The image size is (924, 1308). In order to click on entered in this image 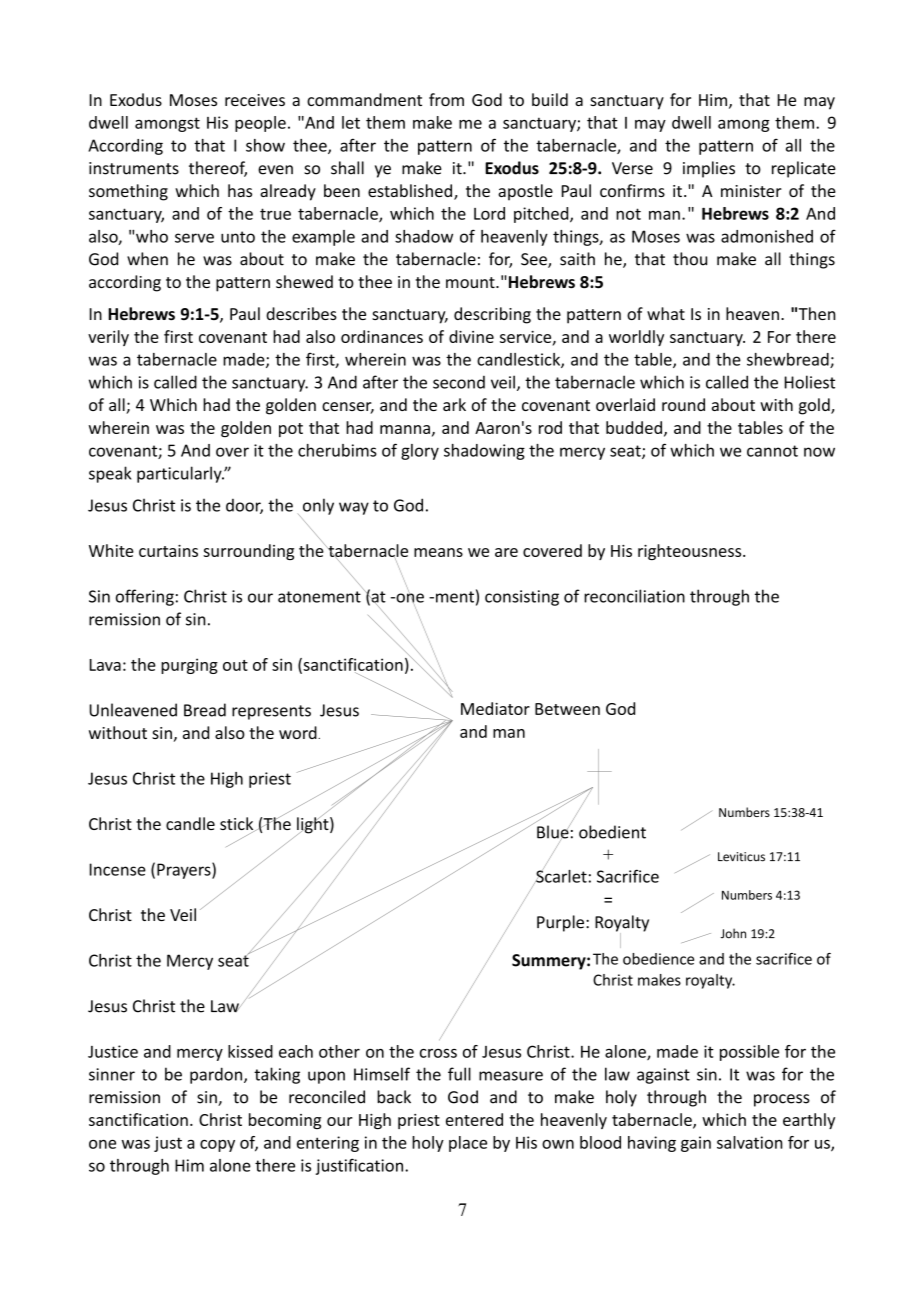, I will do `click(474, 1119)`.
